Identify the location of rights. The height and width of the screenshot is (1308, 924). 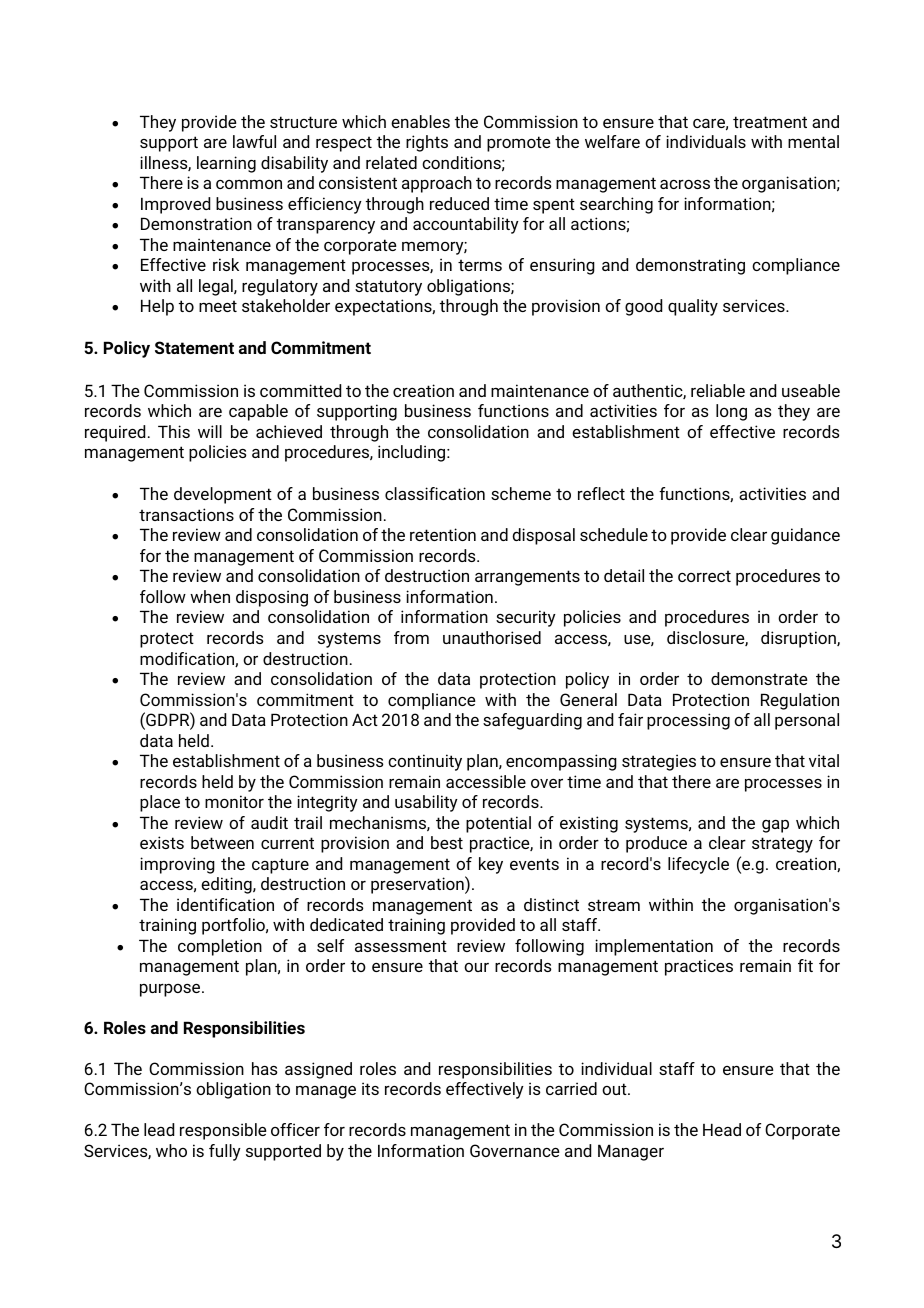
(427, 143).
